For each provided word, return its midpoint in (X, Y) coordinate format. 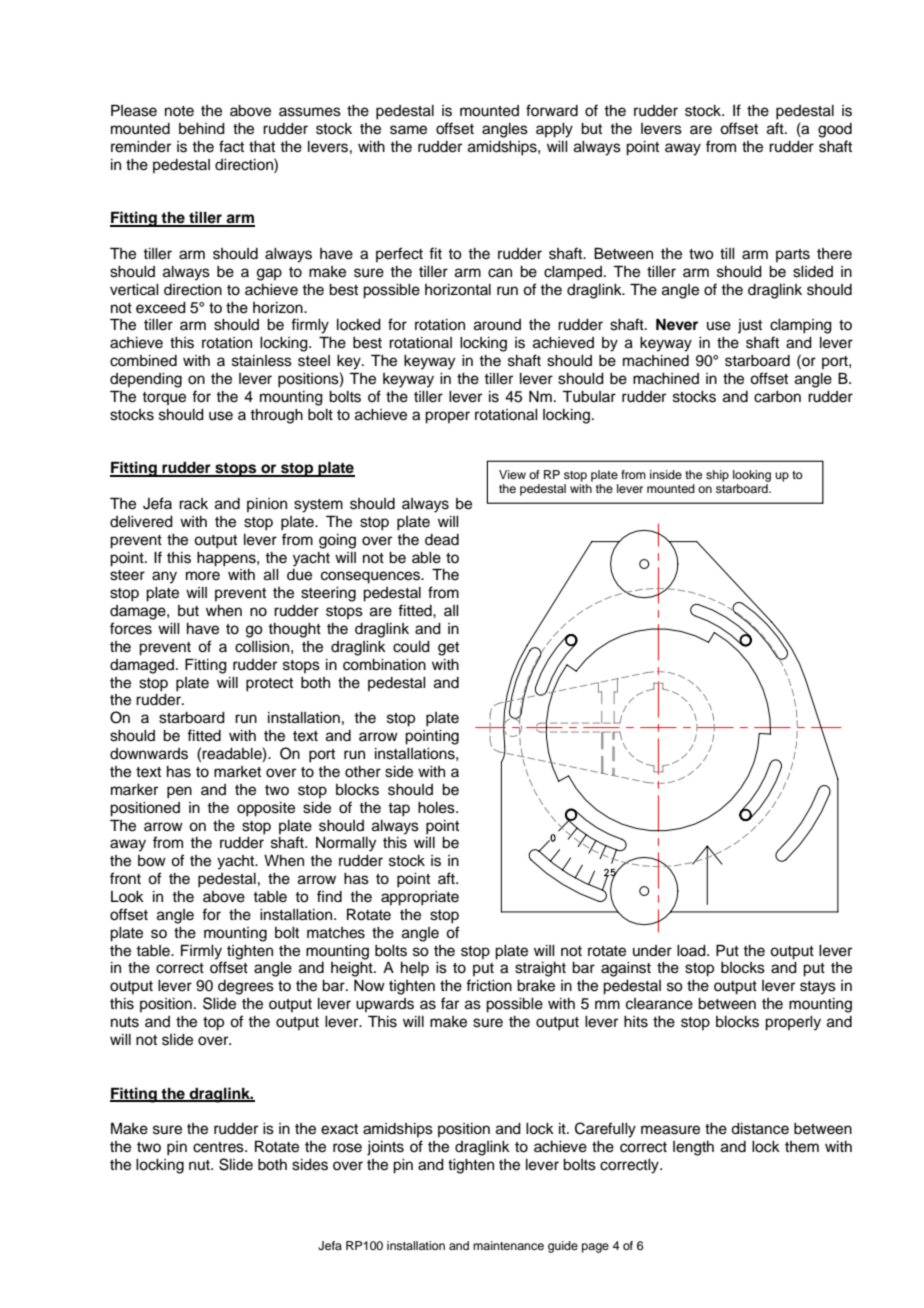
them (802, 1147)
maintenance (508, 1245)
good (835, 130)
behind (202, 129)
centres (219, 1147)
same (408, 130)
